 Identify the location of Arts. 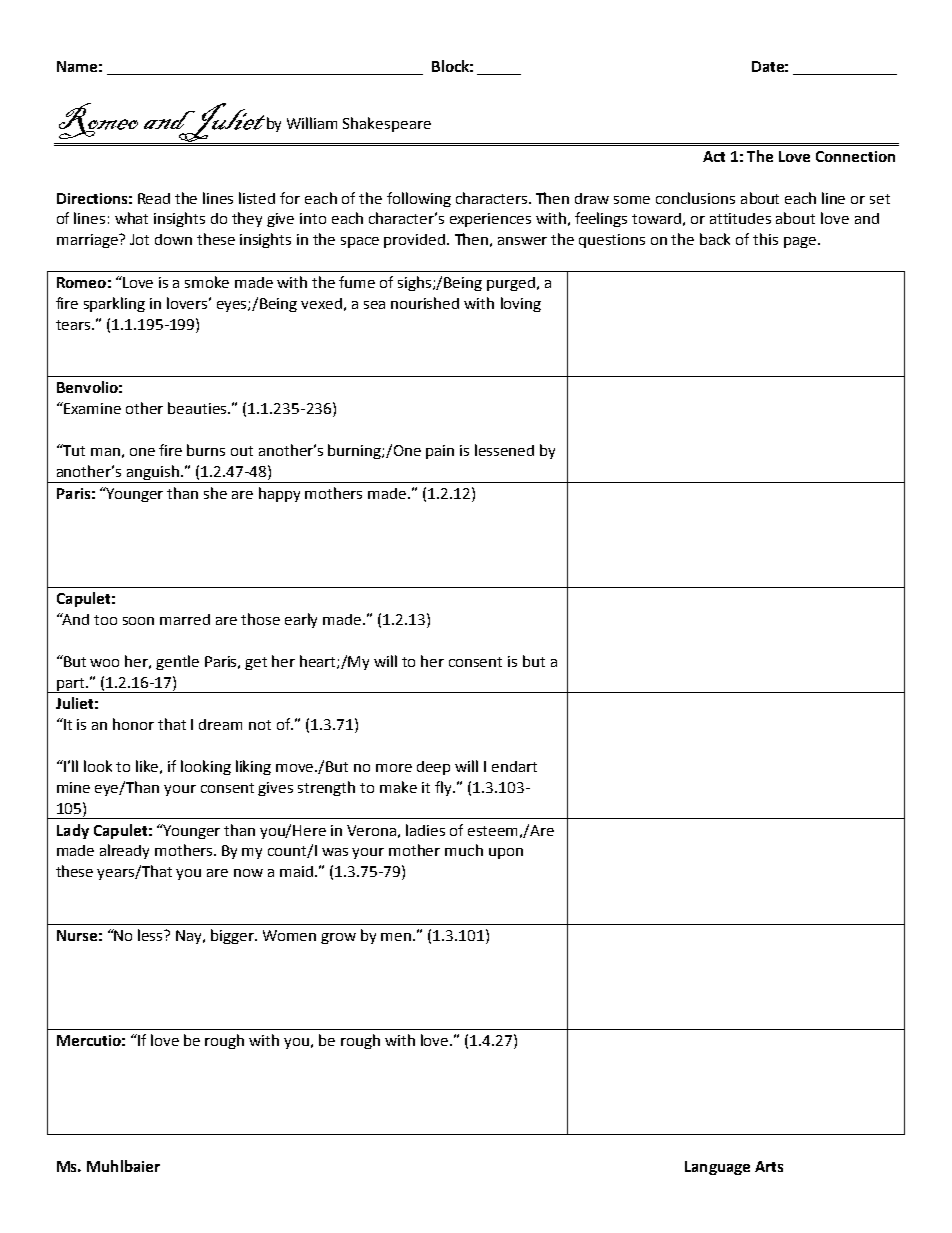
(769, 1166).
